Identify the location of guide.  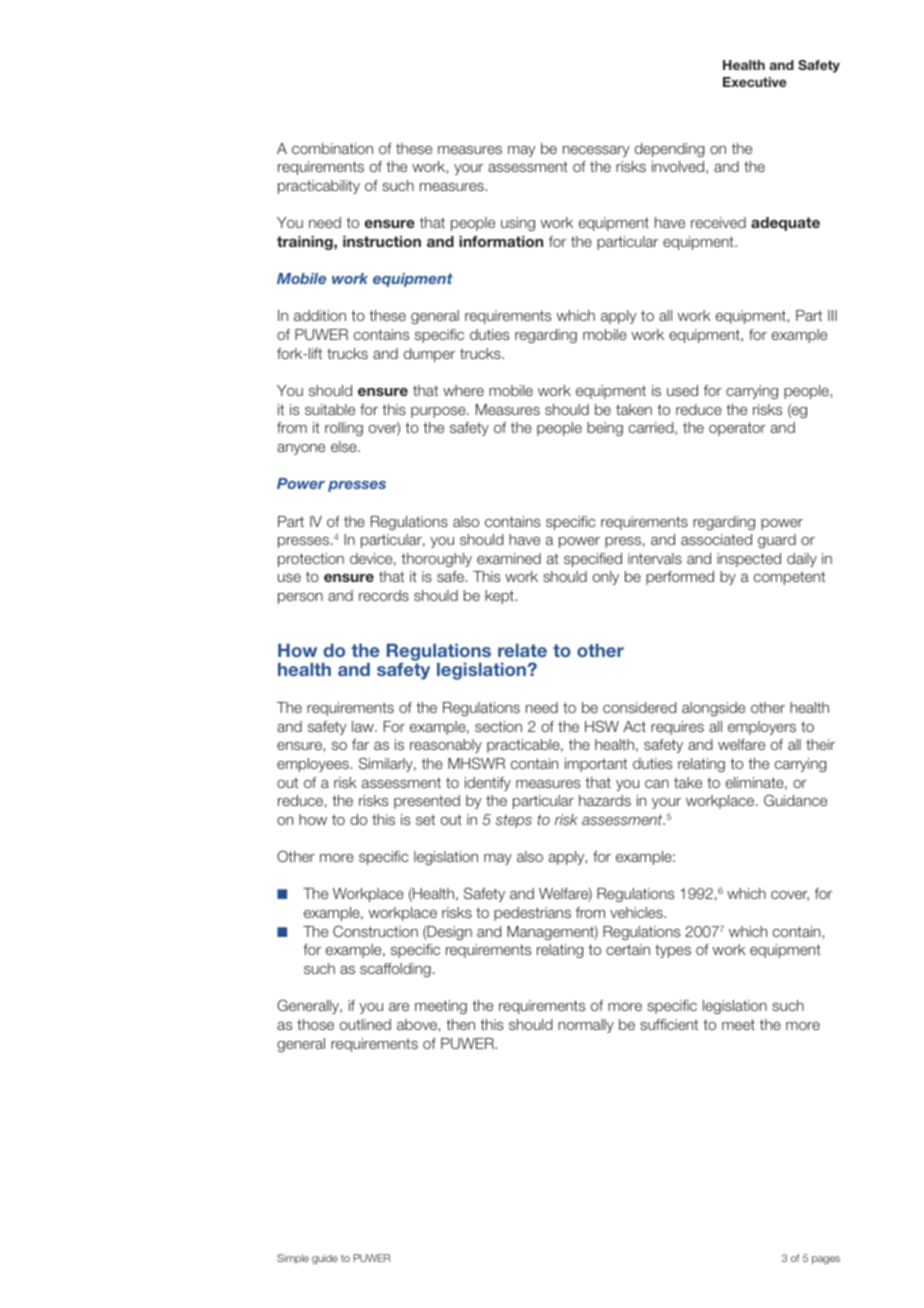
(325, 1259).
